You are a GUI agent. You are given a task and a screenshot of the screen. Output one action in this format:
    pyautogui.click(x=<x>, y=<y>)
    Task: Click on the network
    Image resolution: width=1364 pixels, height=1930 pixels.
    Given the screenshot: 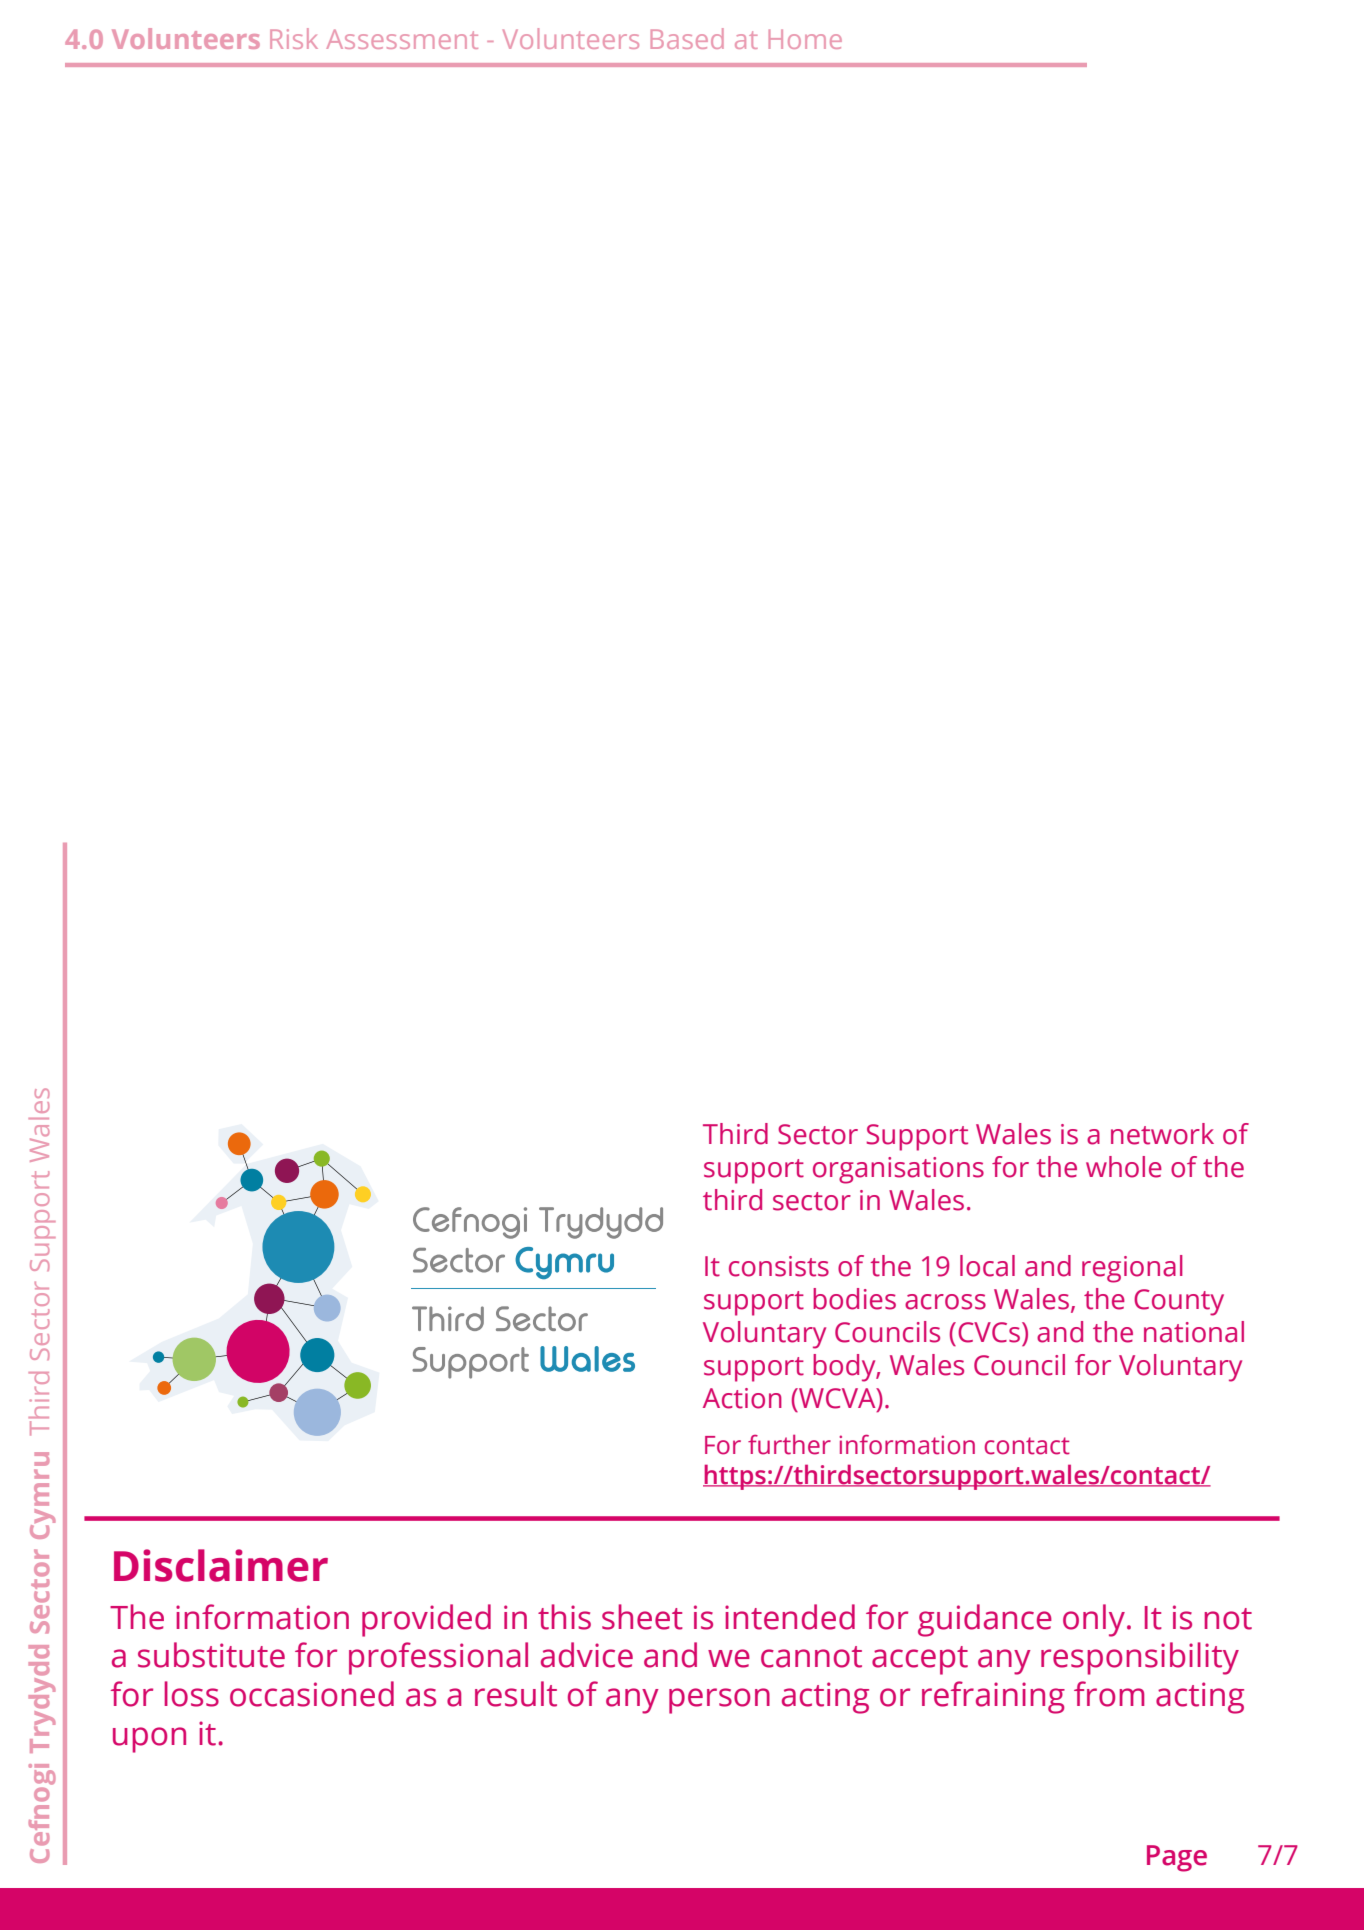 What is the action you would take?
    pyautogui.click(x=1162, y=1134)
